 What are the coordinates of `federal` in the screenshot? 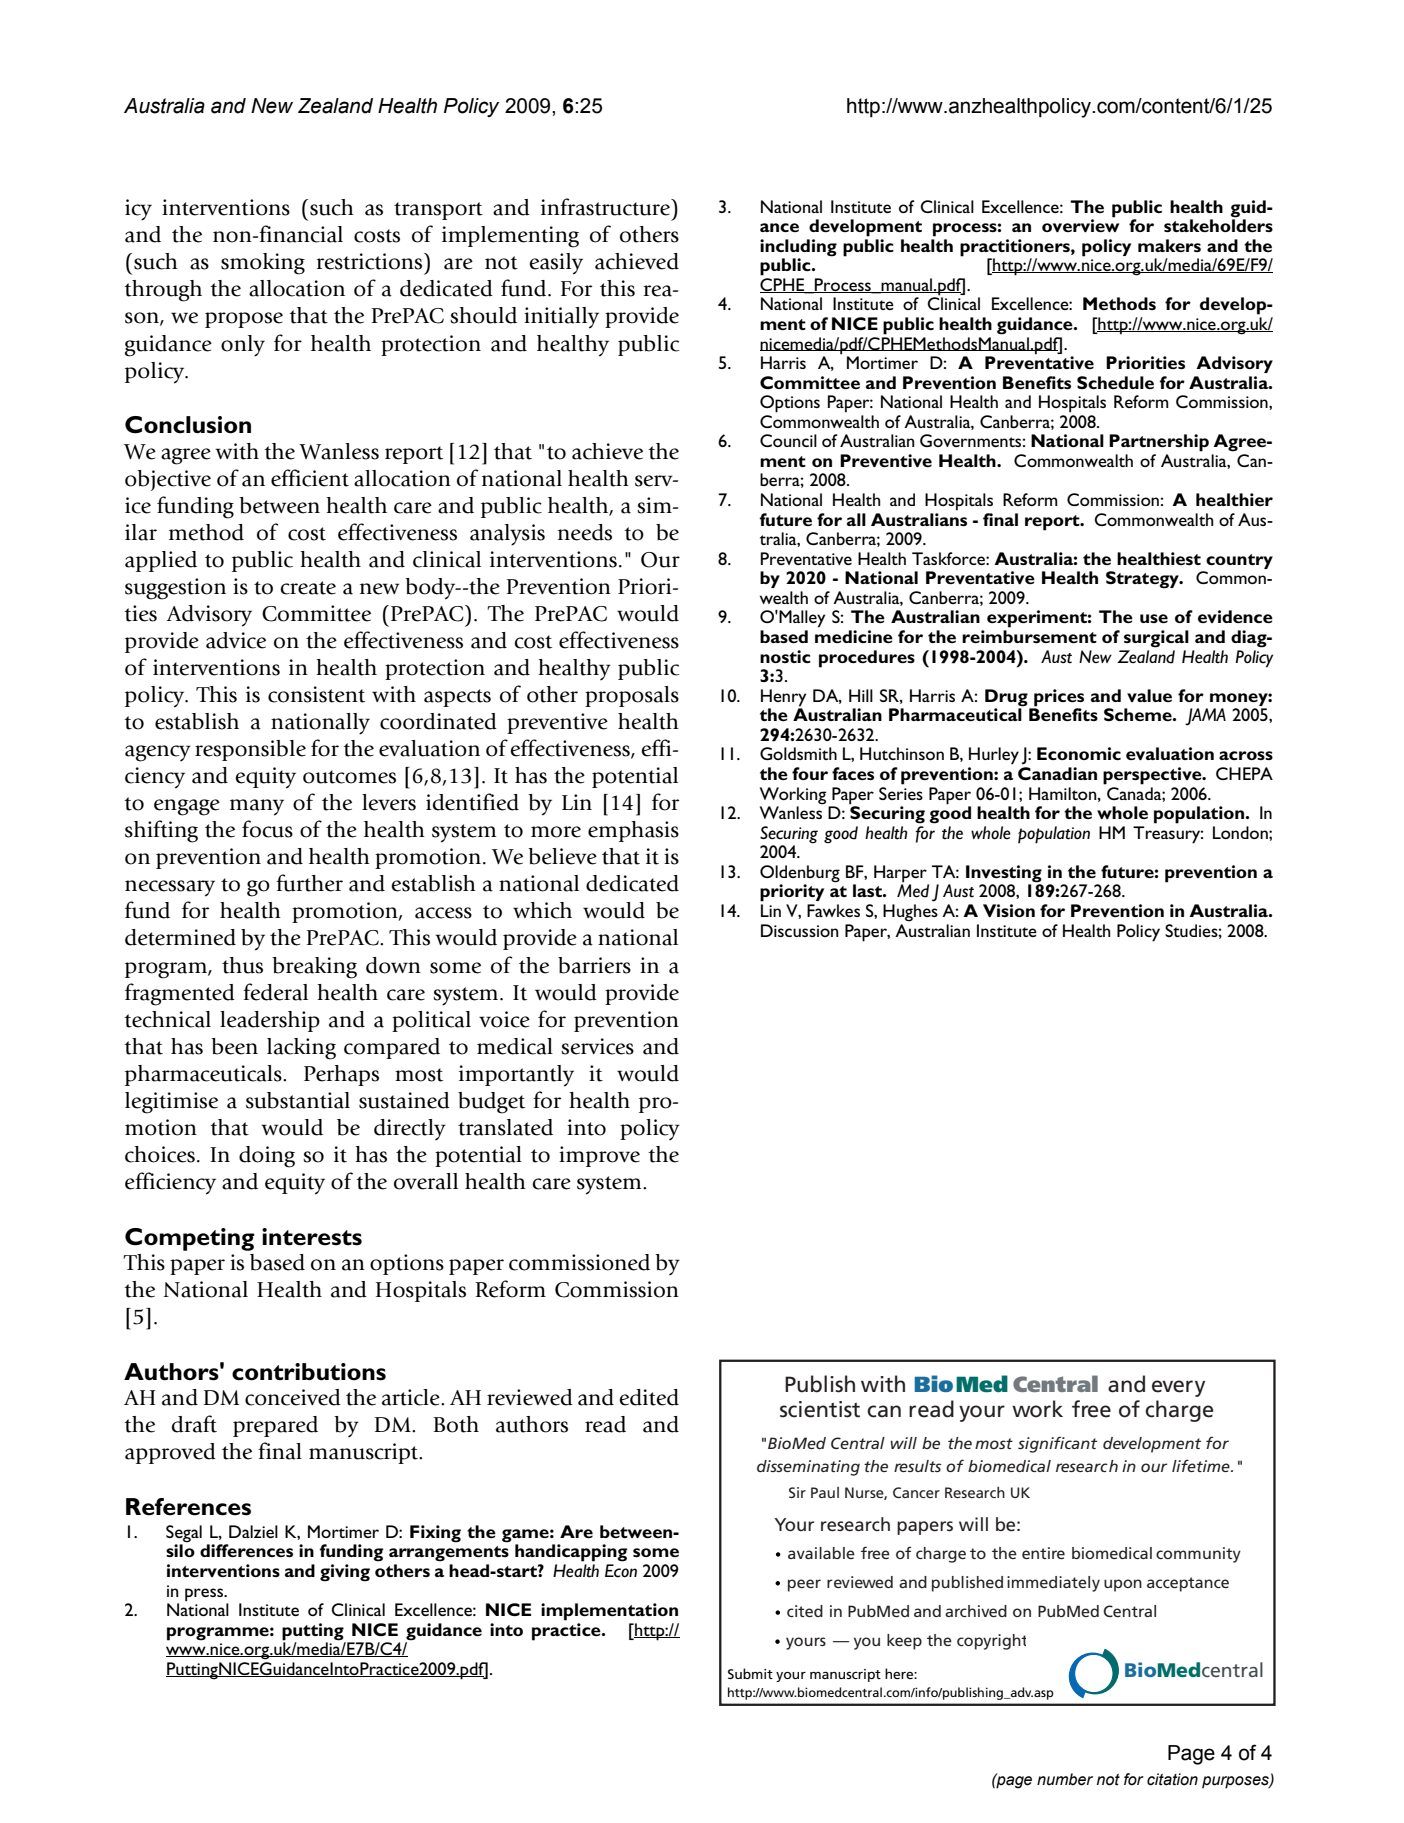 It's located at (275, 992).
